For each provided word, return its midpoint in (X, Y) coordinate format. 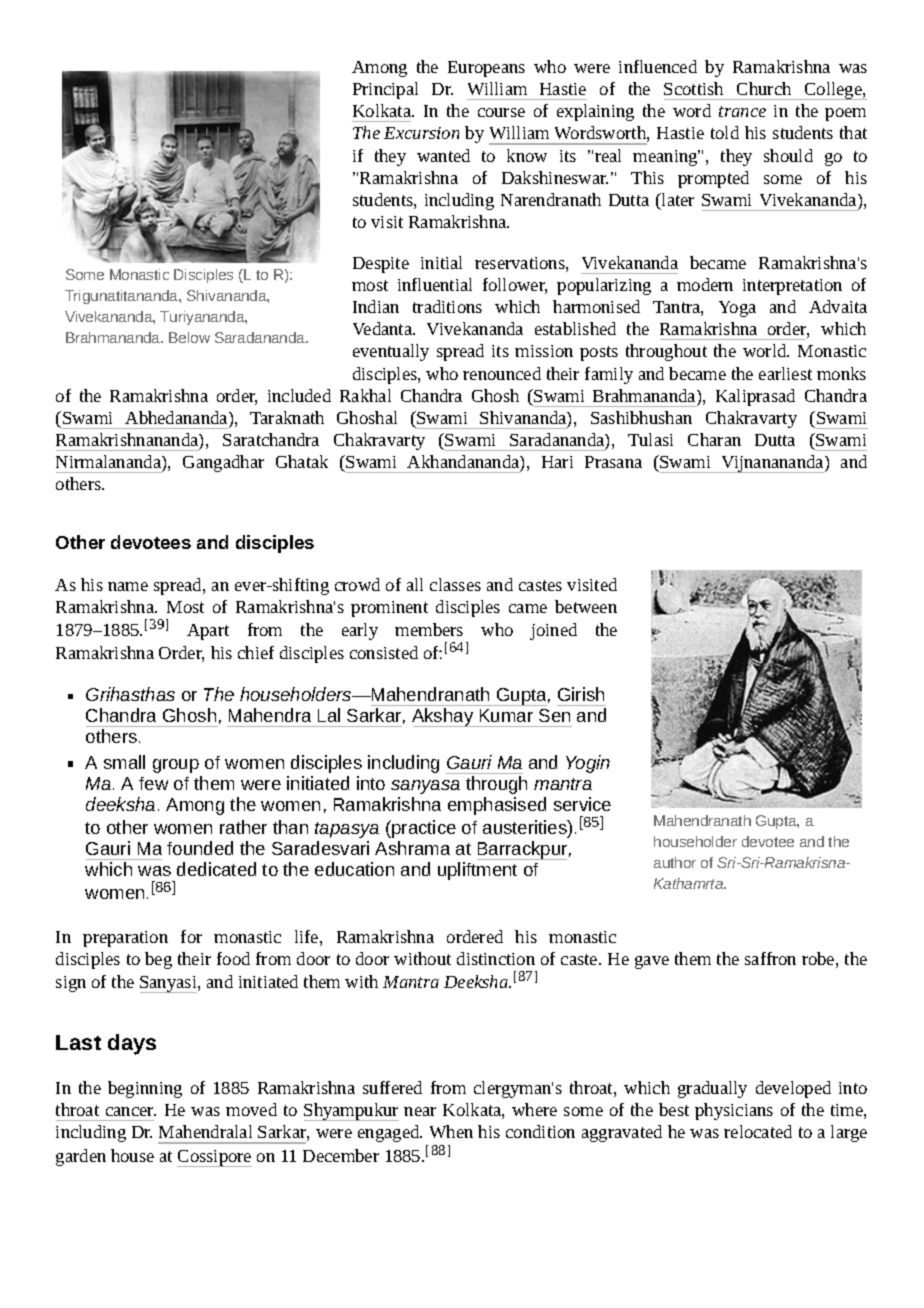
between (586, 606)
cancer (131, 1111)
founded (200, 848)
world (766, 350)
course (501, 112)
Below (189, 337)
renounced (502, 373)
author (675, 862)
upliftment (477, 871)
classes (455, 584)
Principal (385, 90)
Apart (208, 632)
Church (764, 88)
